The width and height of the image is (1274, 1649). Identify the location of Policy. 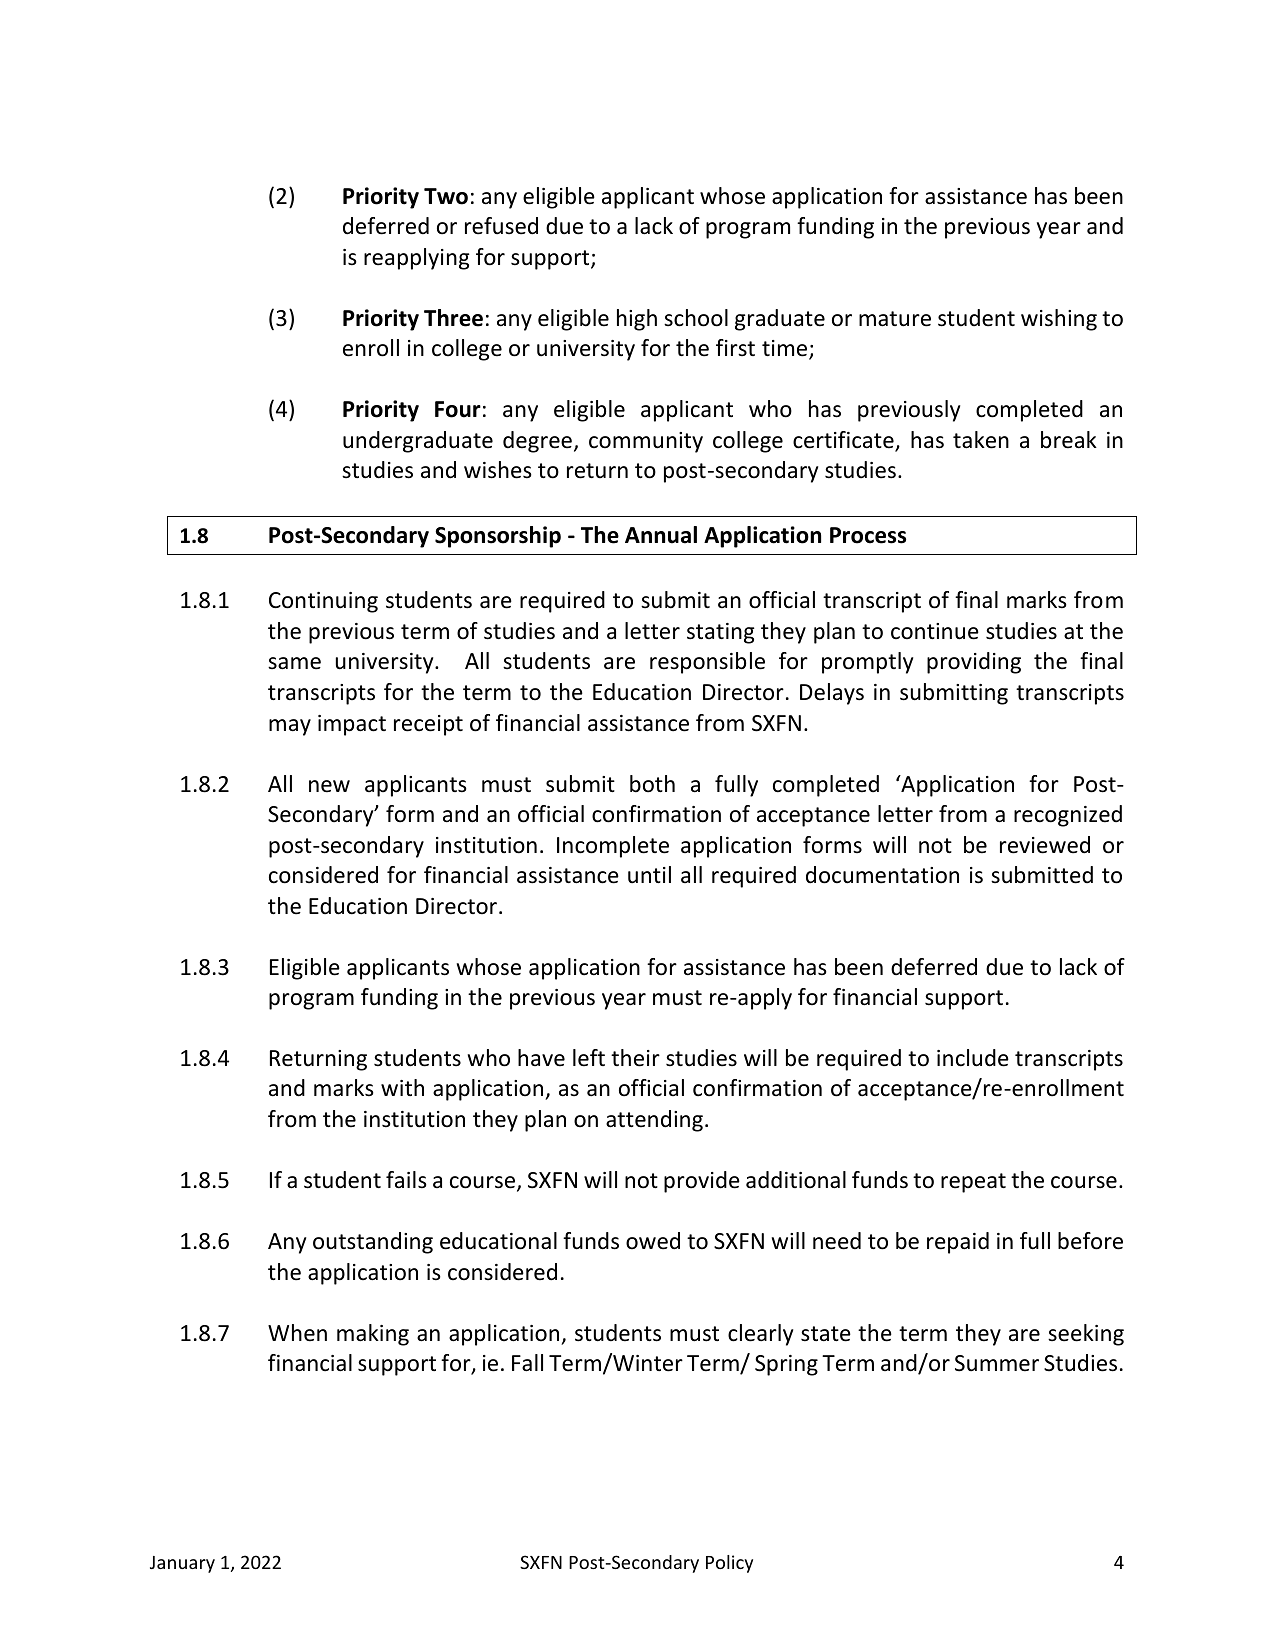
(729, 1564).
